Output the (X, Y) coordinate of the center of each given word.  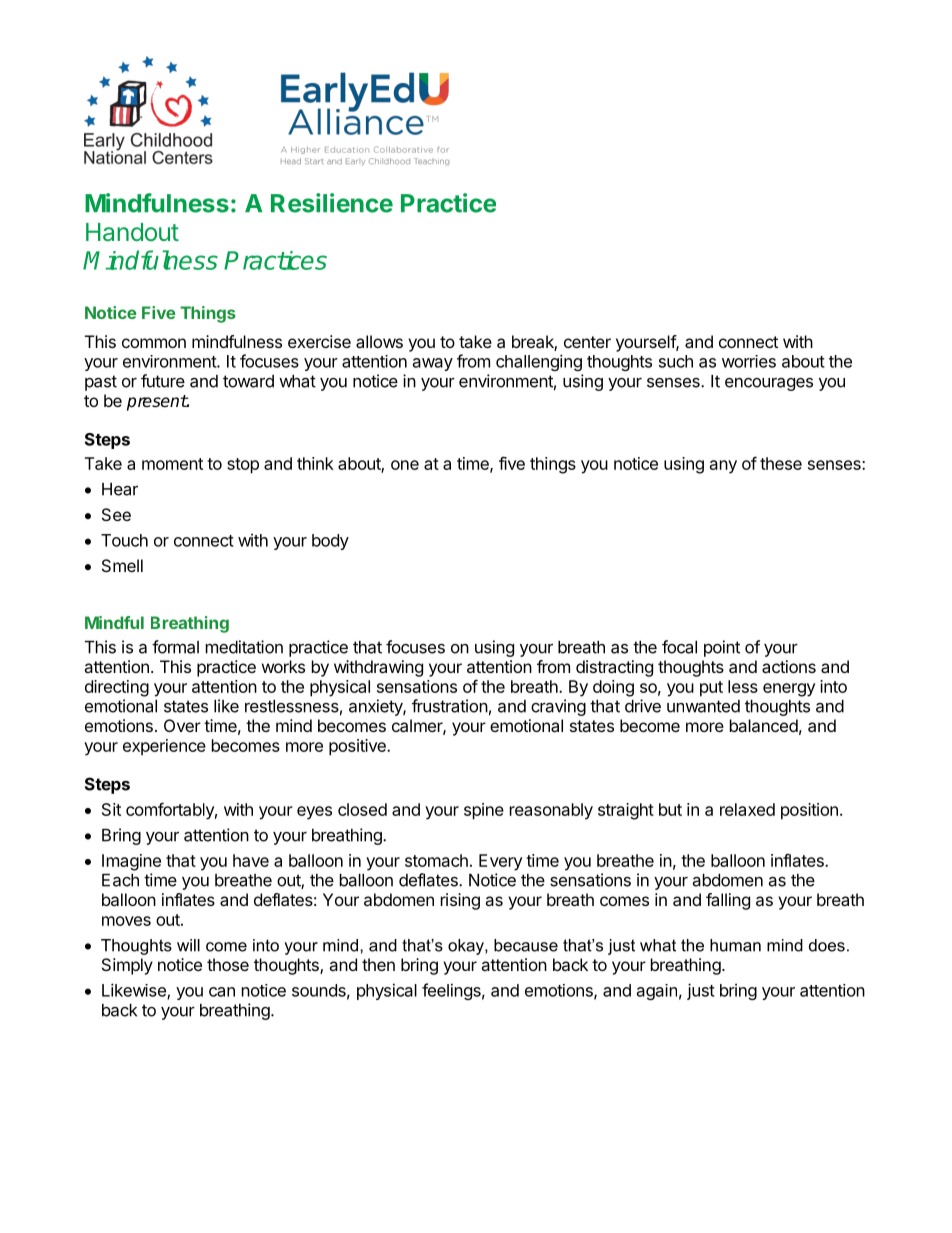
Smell (122, 565)
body (330, 542)
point (722, 648)
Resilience (332, 203)
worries (749, 361)
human (735, 945)
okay (467, 947)
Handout (132, 232)
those (228, 964)
